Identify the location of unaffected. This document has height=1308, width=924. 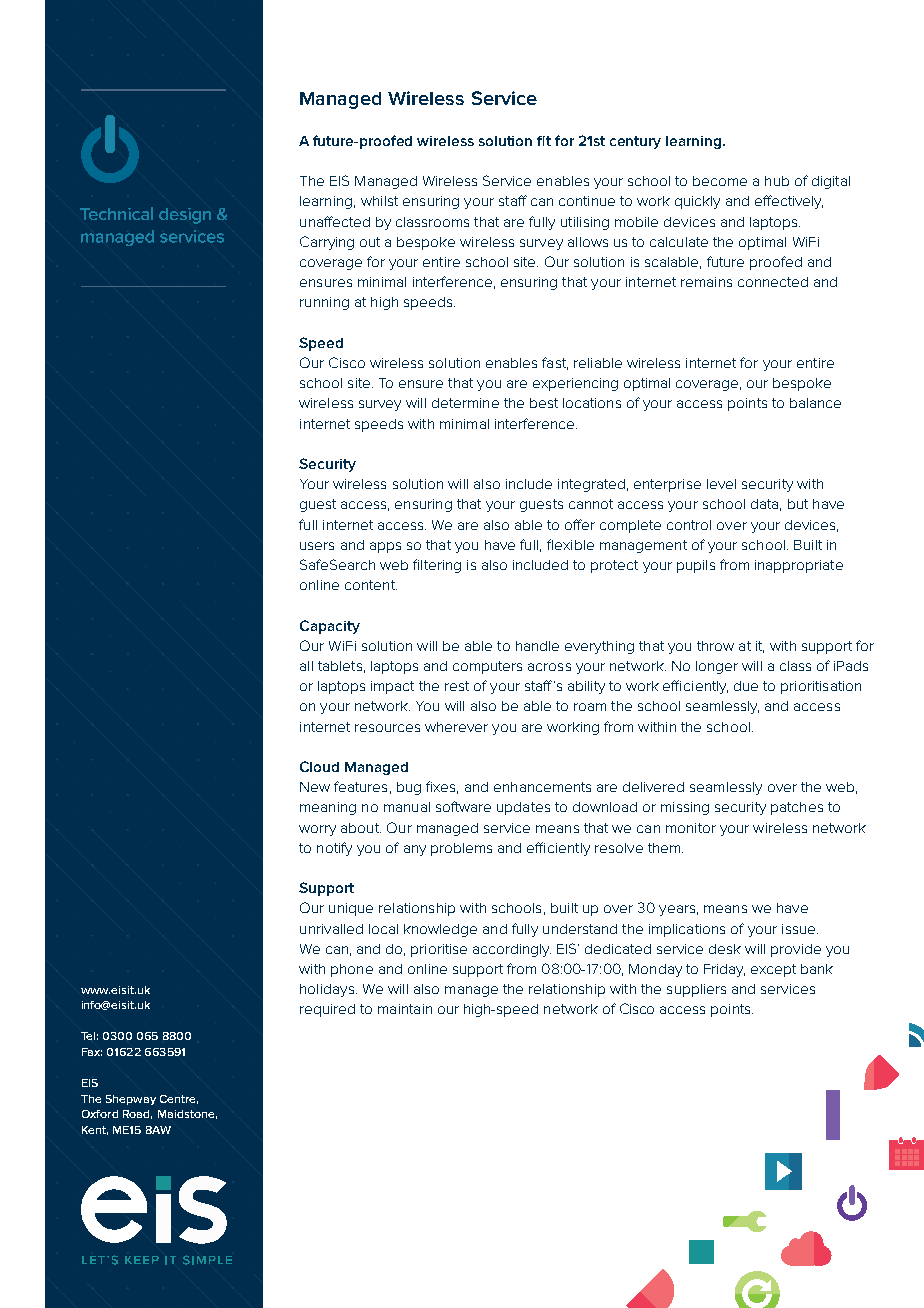
(335, 221).
